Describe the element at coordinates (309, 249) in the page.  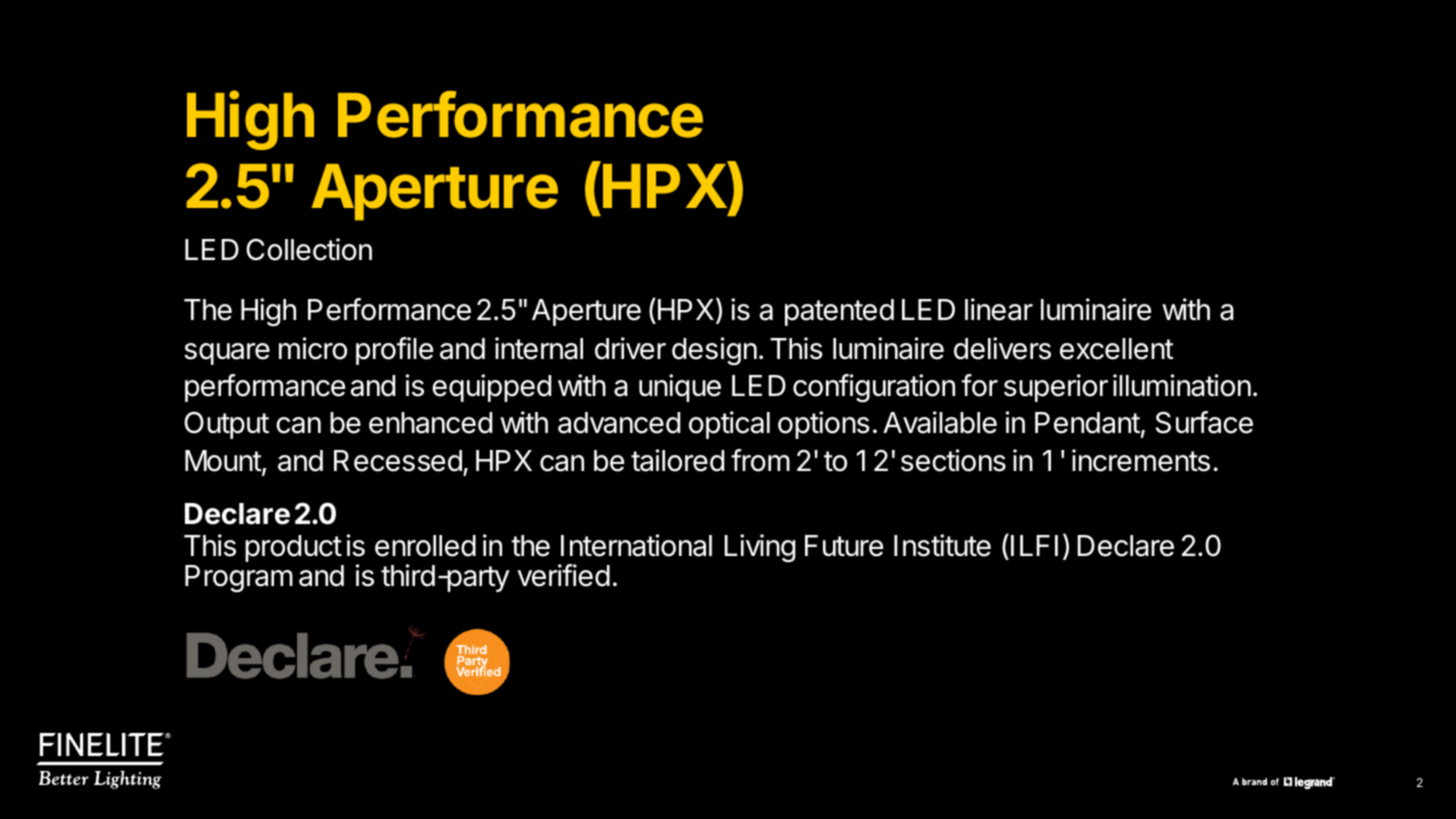
I see `Collection` at that location.
